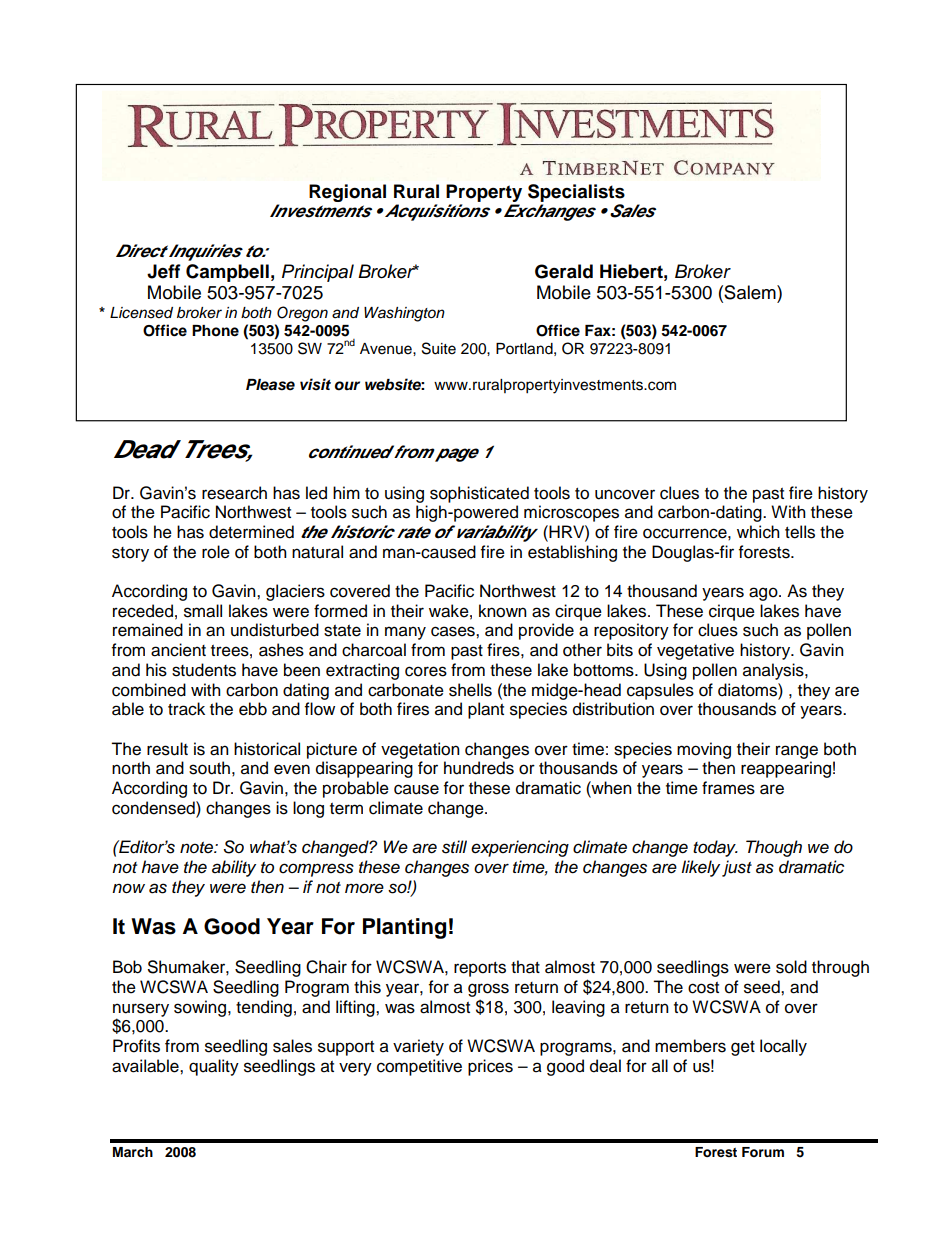  I want to click on analysis, so click(774, 671).
